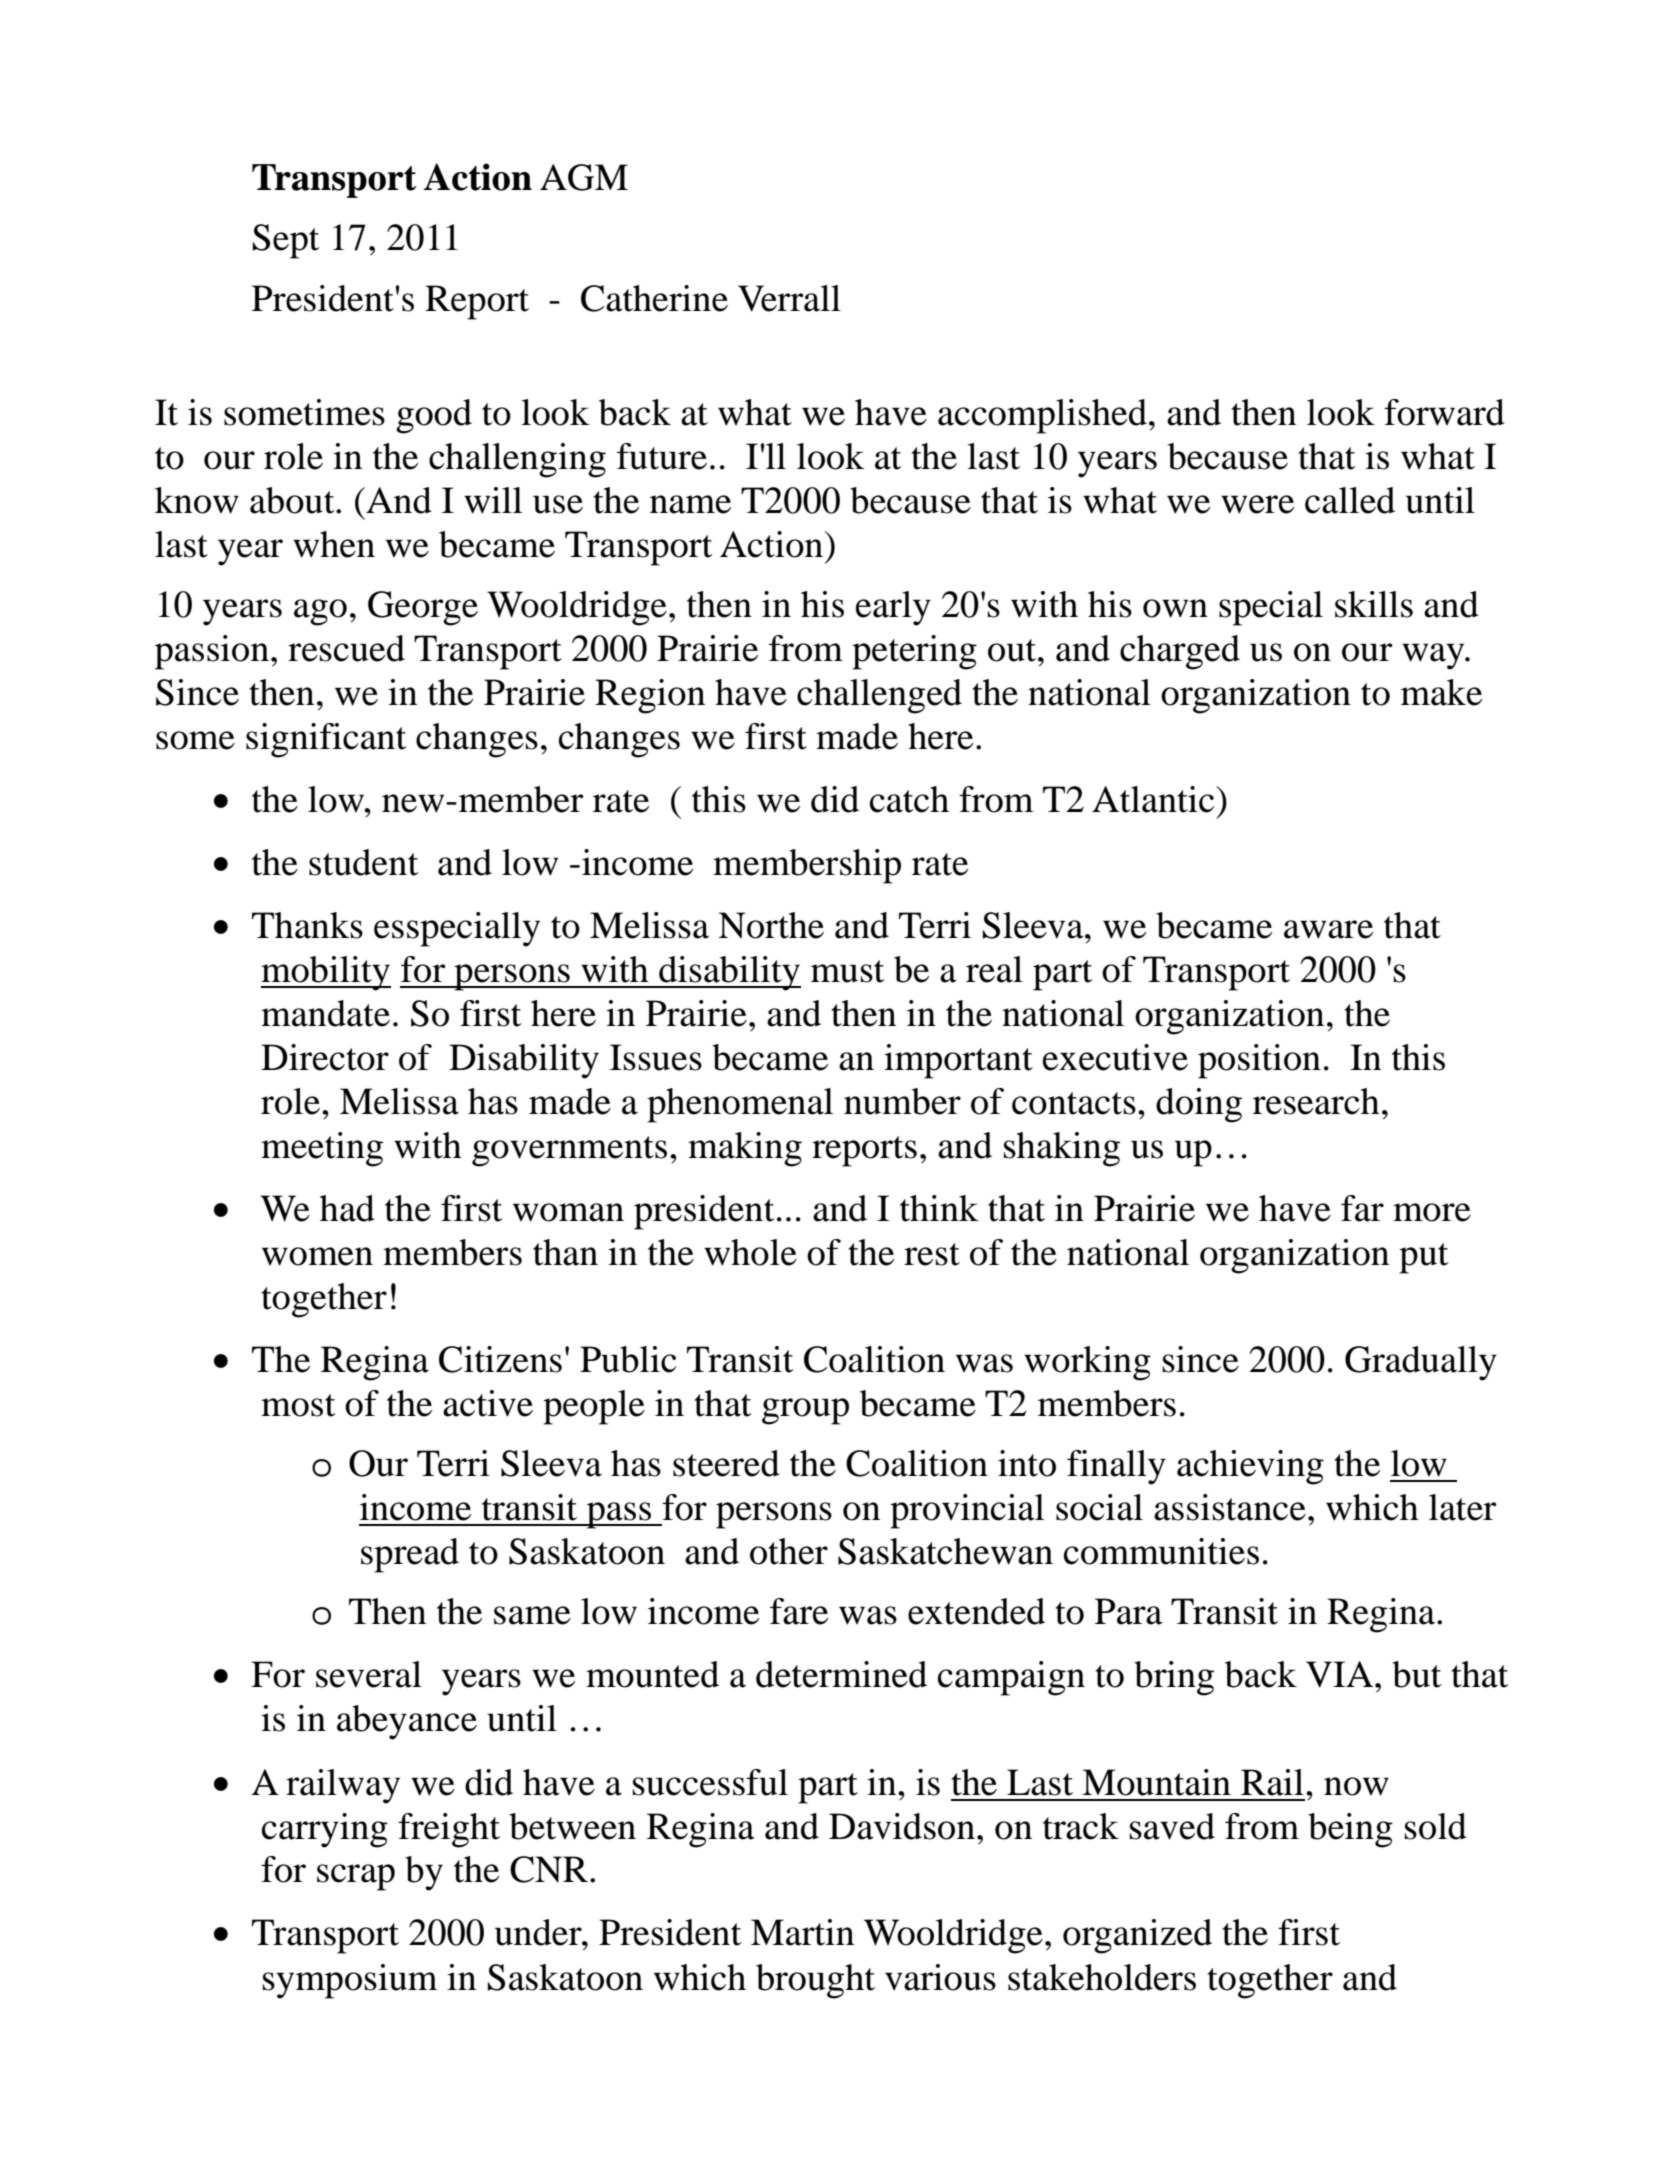 The height and width of the document is (2162, 1671). I want to click on student, so click(364, 862).
